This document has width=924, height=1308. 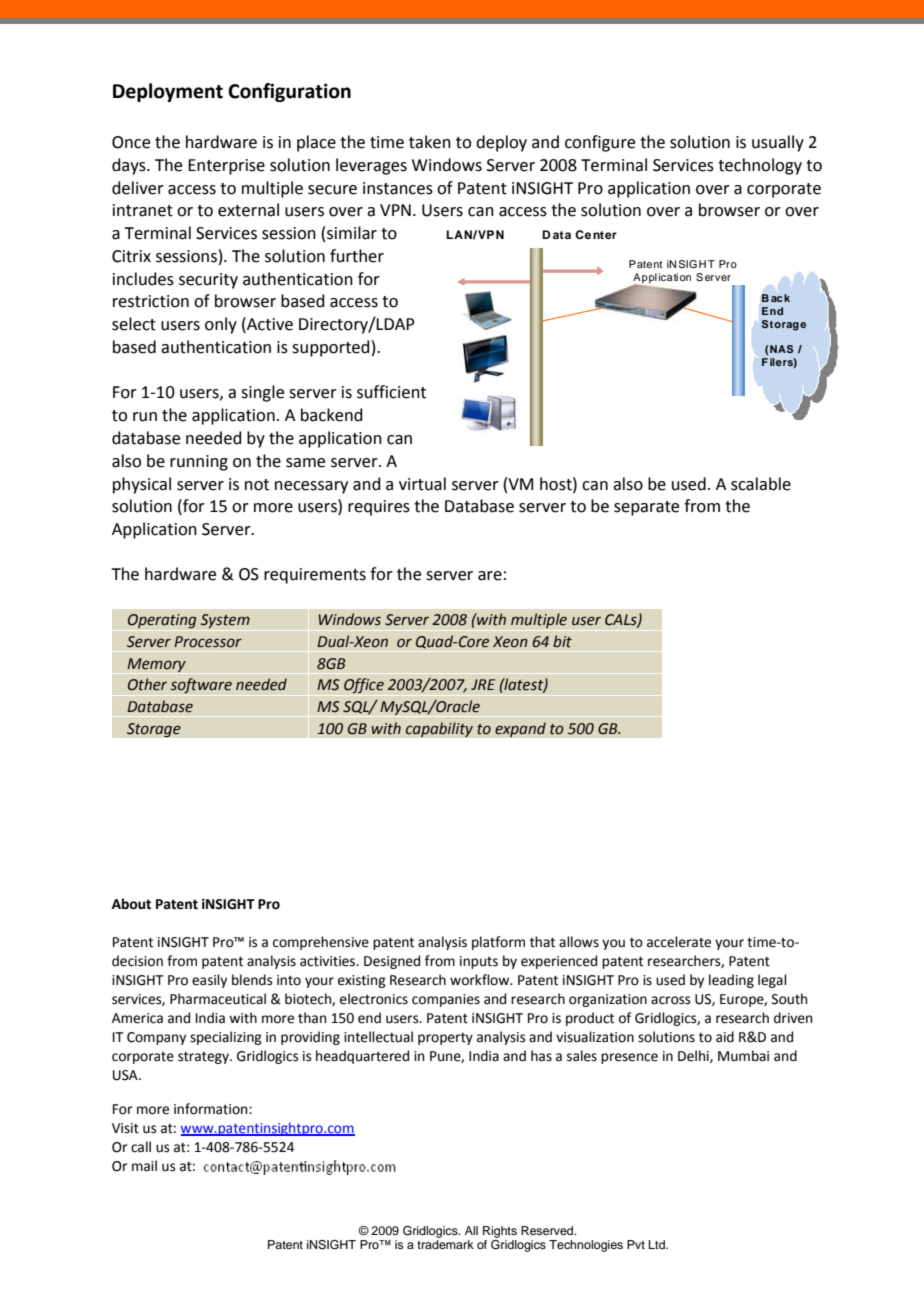 What do you see at coordinates (498, 943) in the document?
I see `platform` at bounding box center [498, 943].
